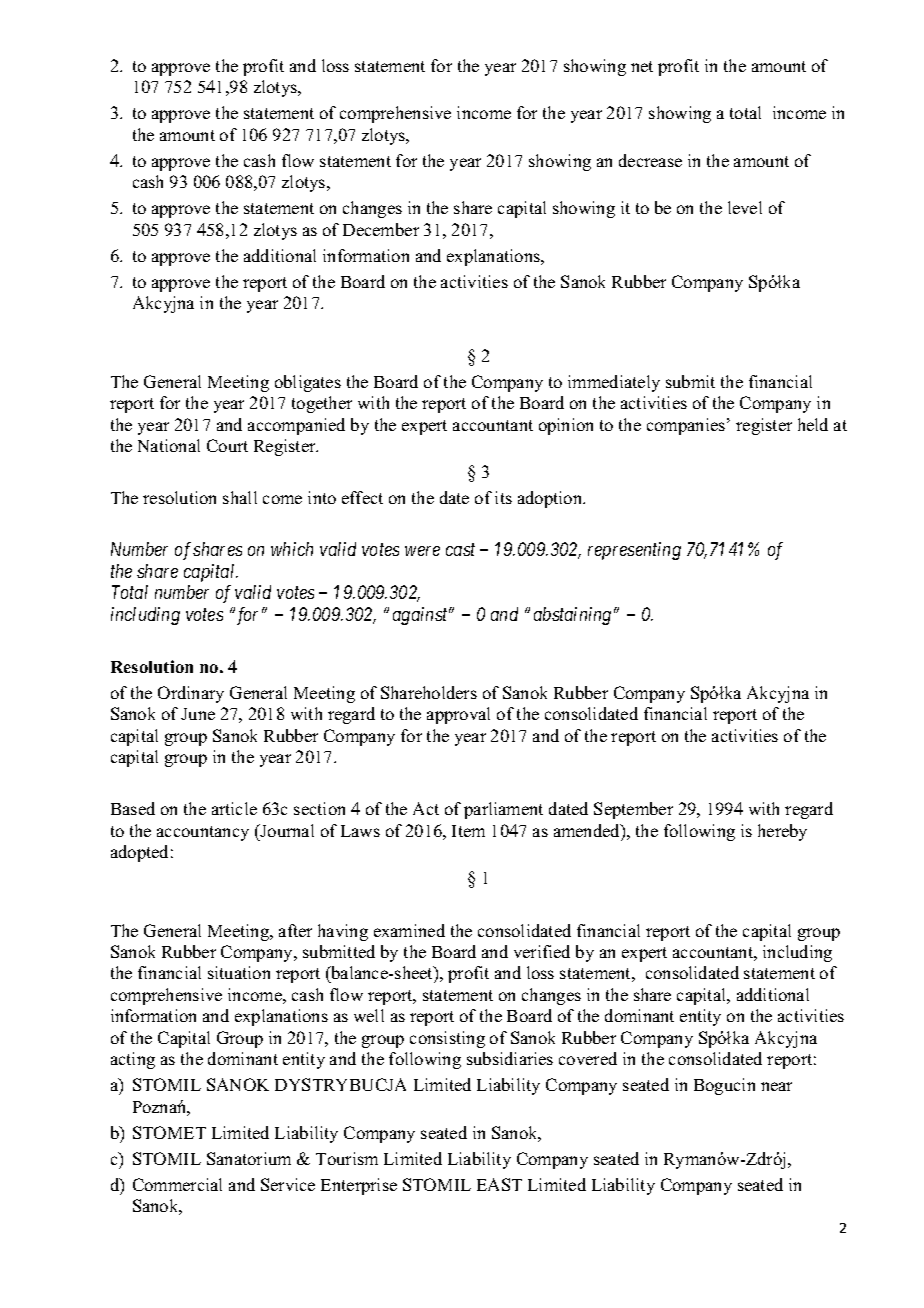 This screenshot has width=924, height=1308. I want to click on situation, so click(239, 972).
